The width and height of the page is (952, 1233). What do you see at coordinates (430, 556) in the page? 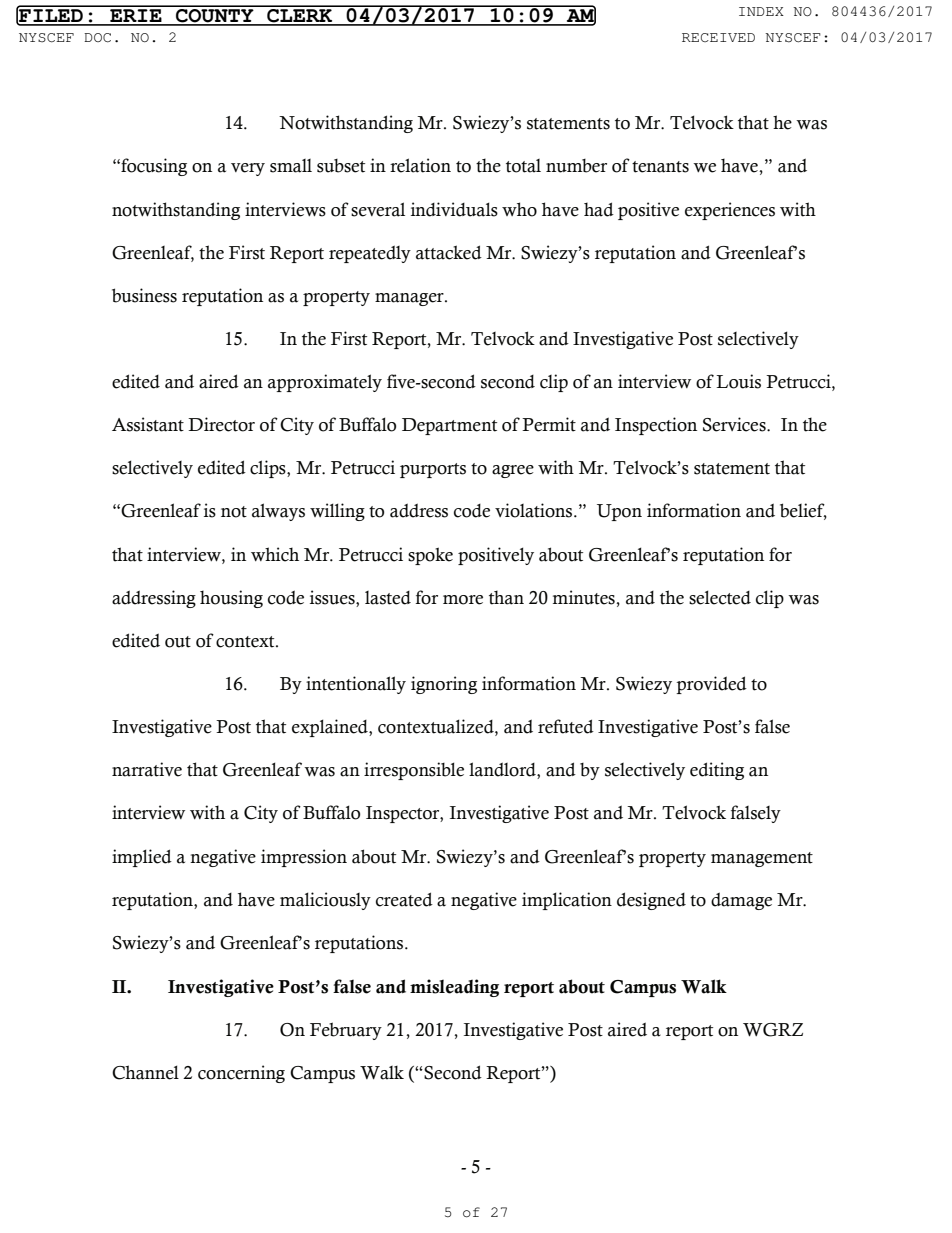
I see `spoke` at bounding box center [430, 556].
